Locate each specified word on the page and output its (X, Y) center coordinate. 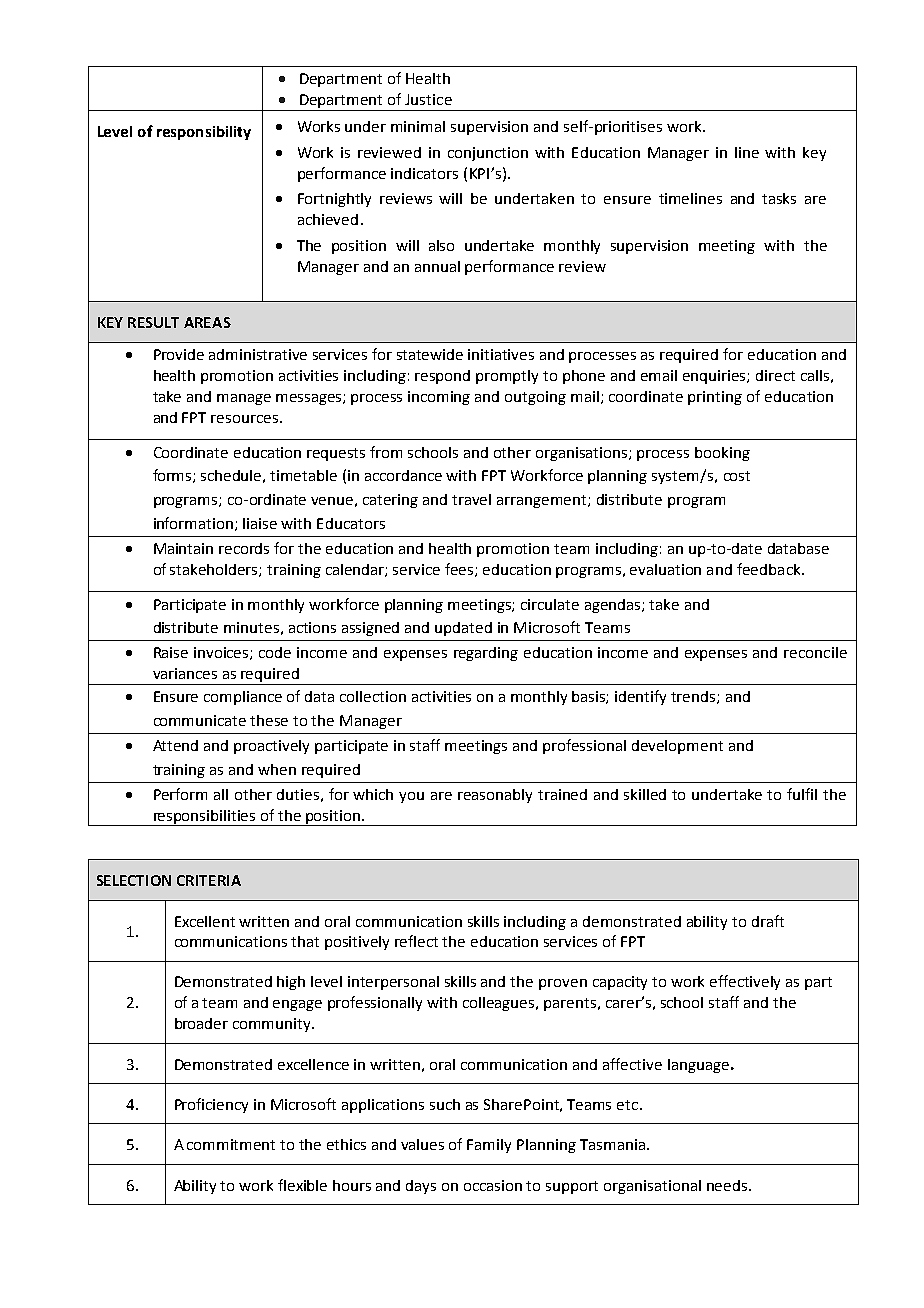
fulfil (802, 794)
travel (471, 499)
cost (737, 476)
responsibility (204, 133)
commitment (231, 1144)
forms (173, 476)
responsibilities (204, 818)
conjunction (488, 154)
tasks (779, 198)
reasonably (495, 796)
